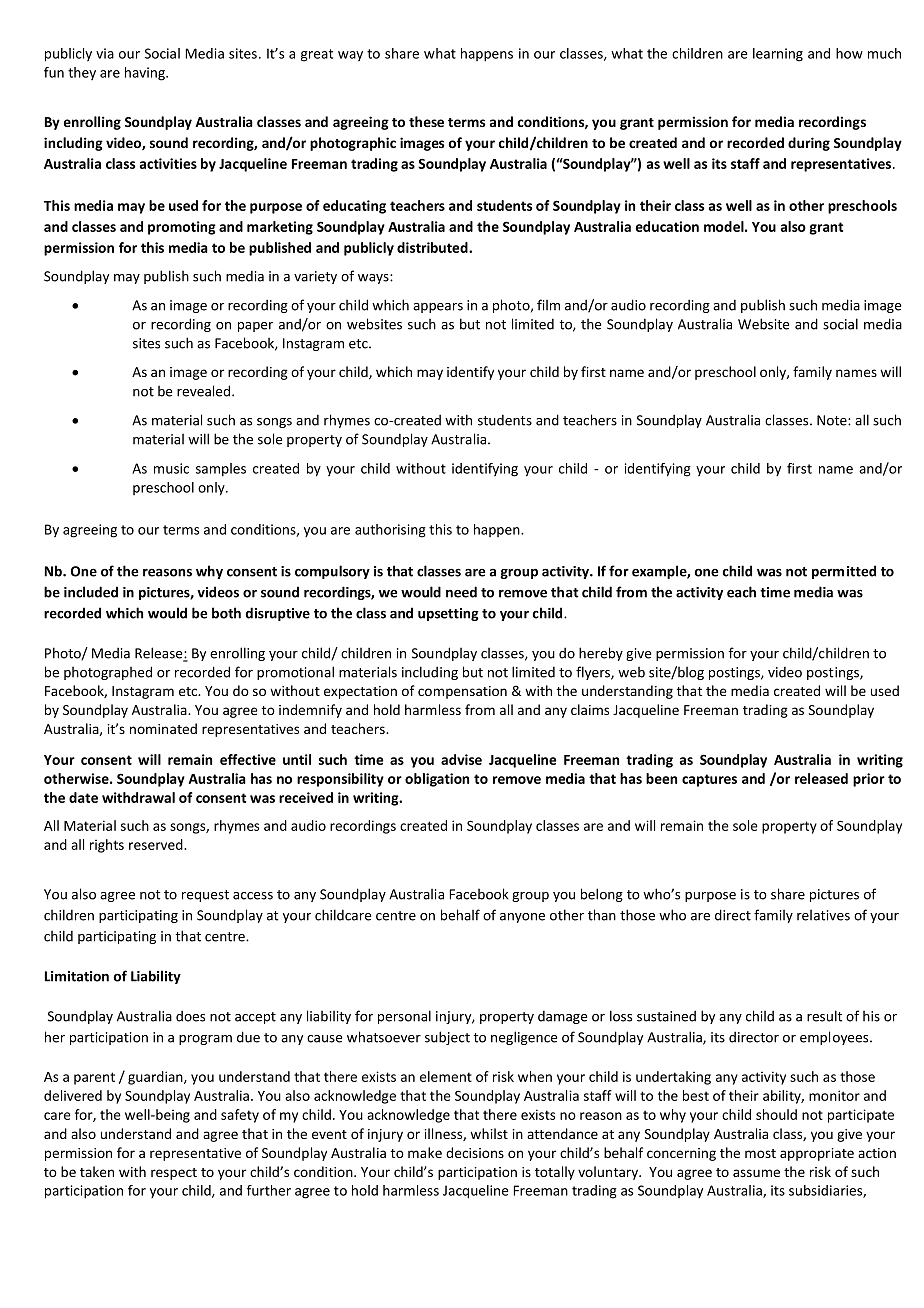  I want to click on most, so click(760, 1153).
